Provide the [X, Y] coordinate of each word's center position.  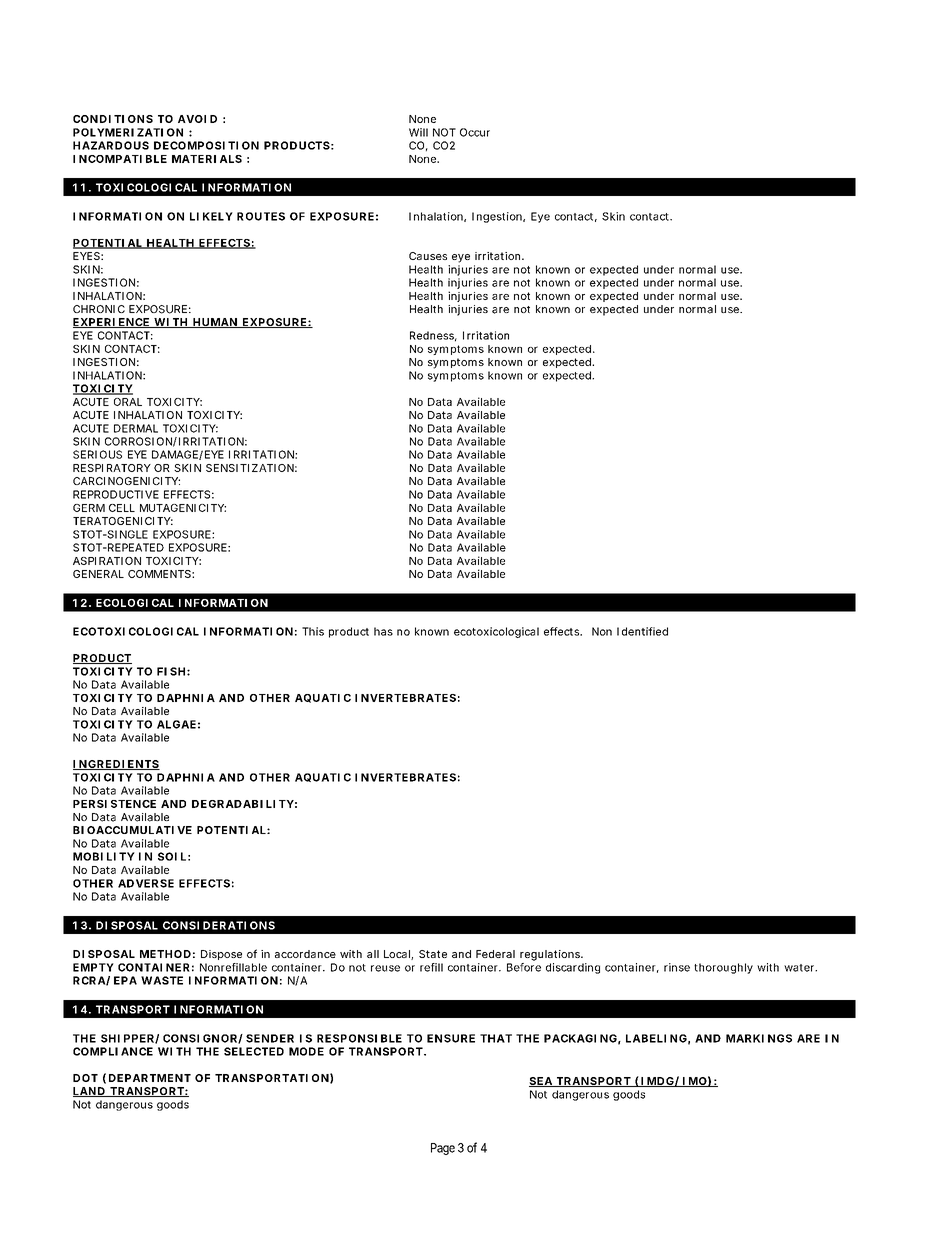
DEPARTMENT [150, 1078]
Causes [428, 256]
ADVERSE [146, 883]
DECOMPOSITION [206, 145]
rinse [677, 967]
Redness [433, 336]
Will [418, 132]
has [383, 631]
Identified [642, 631]
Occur [475, 132]
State [433, 954]
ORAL [128, 402]
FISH [171, 671]
